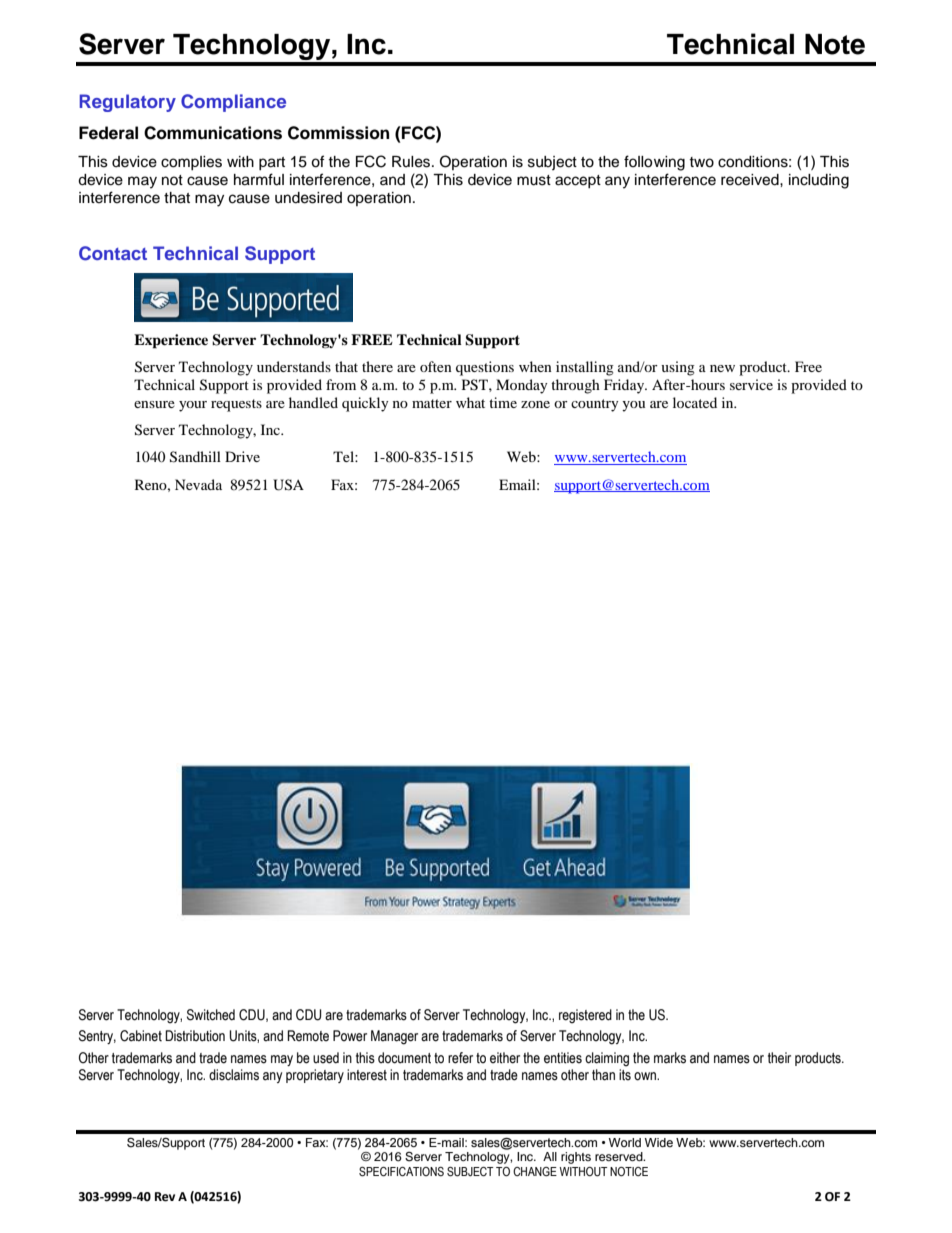  Describe the element at coordinates (198, 484) in the screenshot. I see `Nevada` at that location.
